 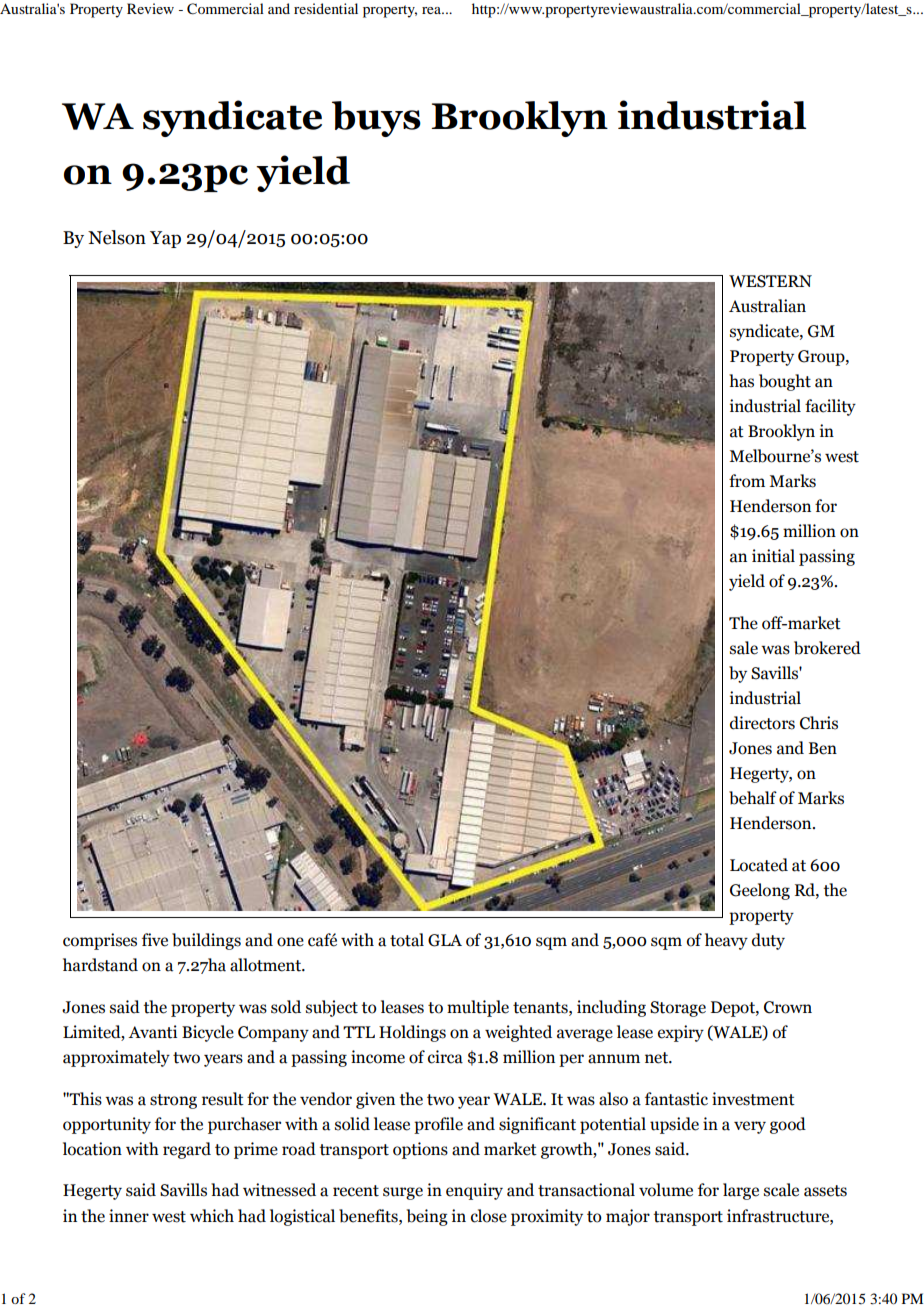 I want to click on Yap, so click(x=165, y=239).
